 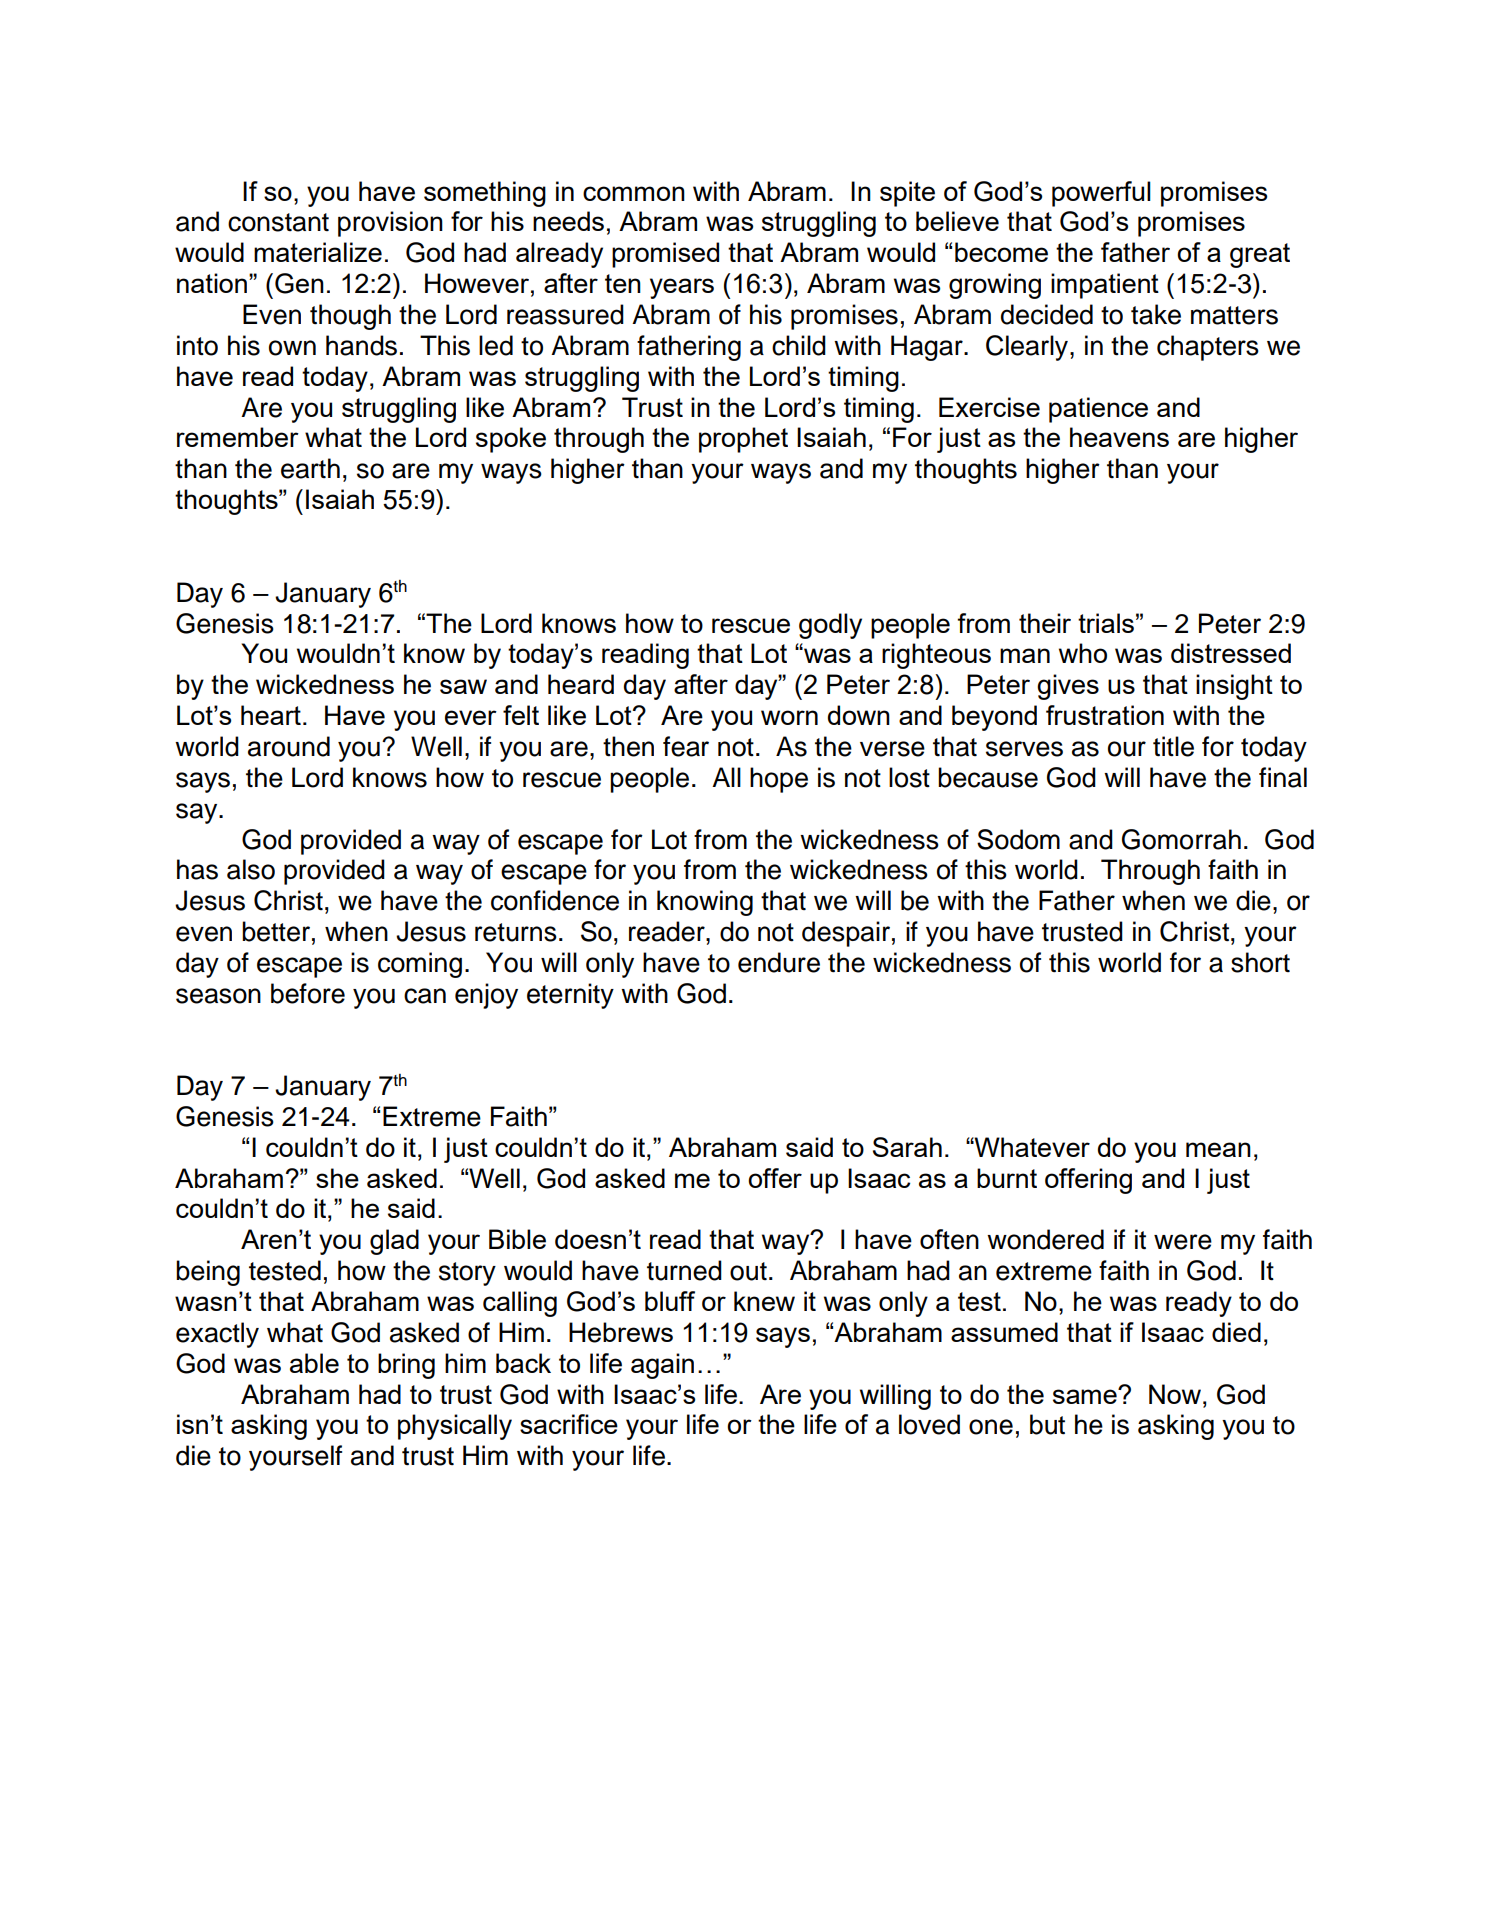 I want to click on godly, so click(x=830, y=626).
